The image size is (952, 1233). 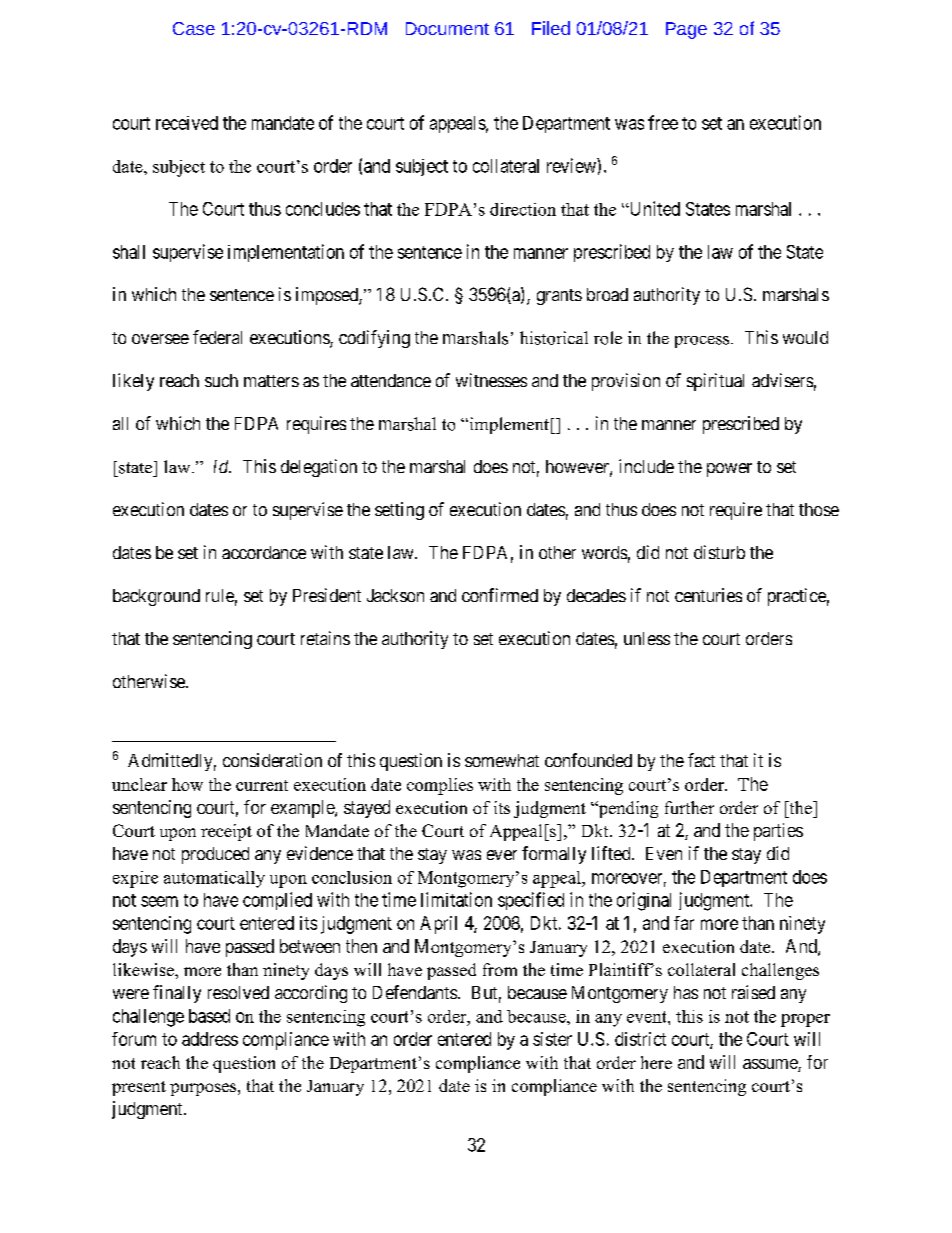 I want to click on address, so click(x=210, y=1039).
